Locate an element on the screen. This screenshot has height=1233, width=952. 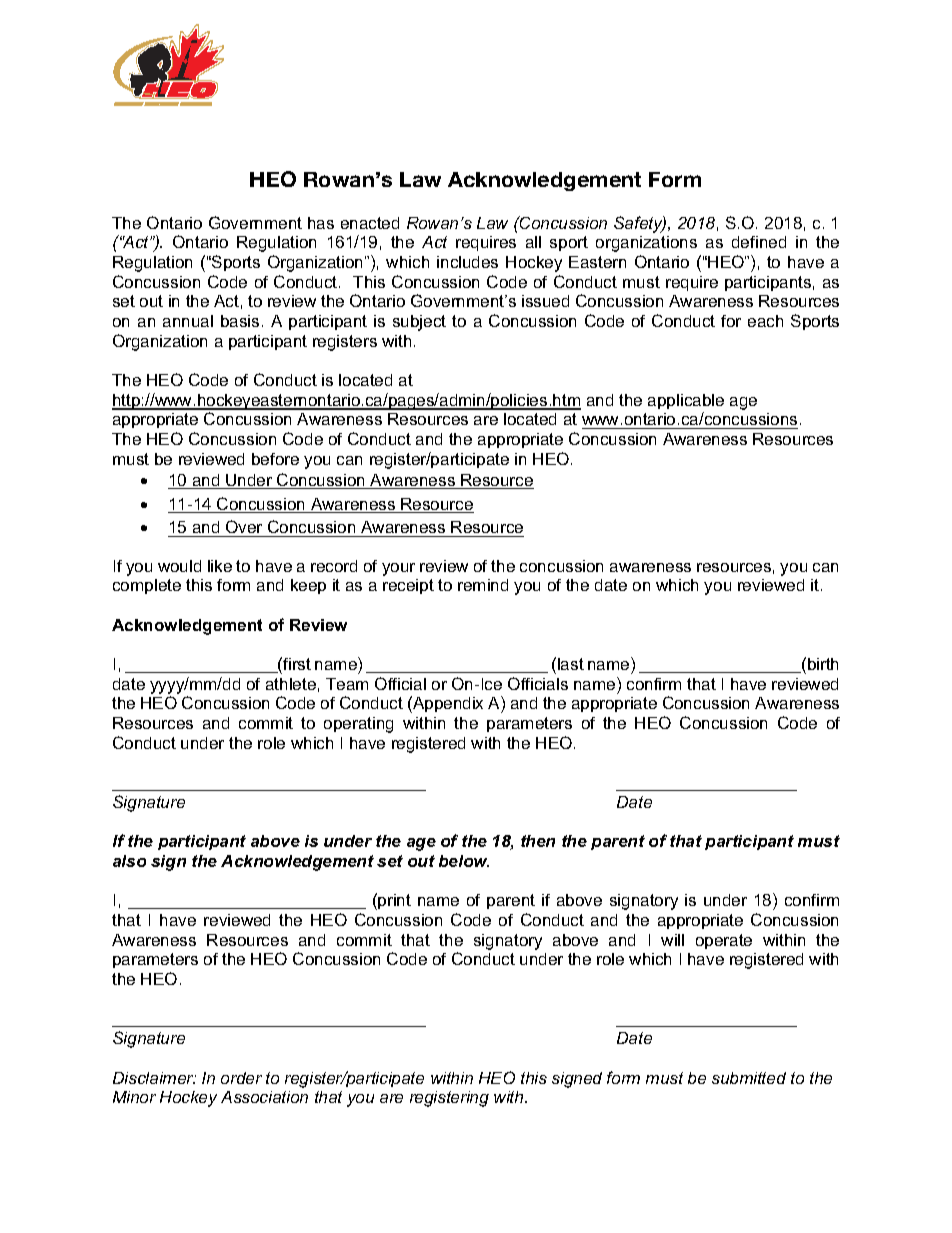
below is located at coordinates (464, 861).
